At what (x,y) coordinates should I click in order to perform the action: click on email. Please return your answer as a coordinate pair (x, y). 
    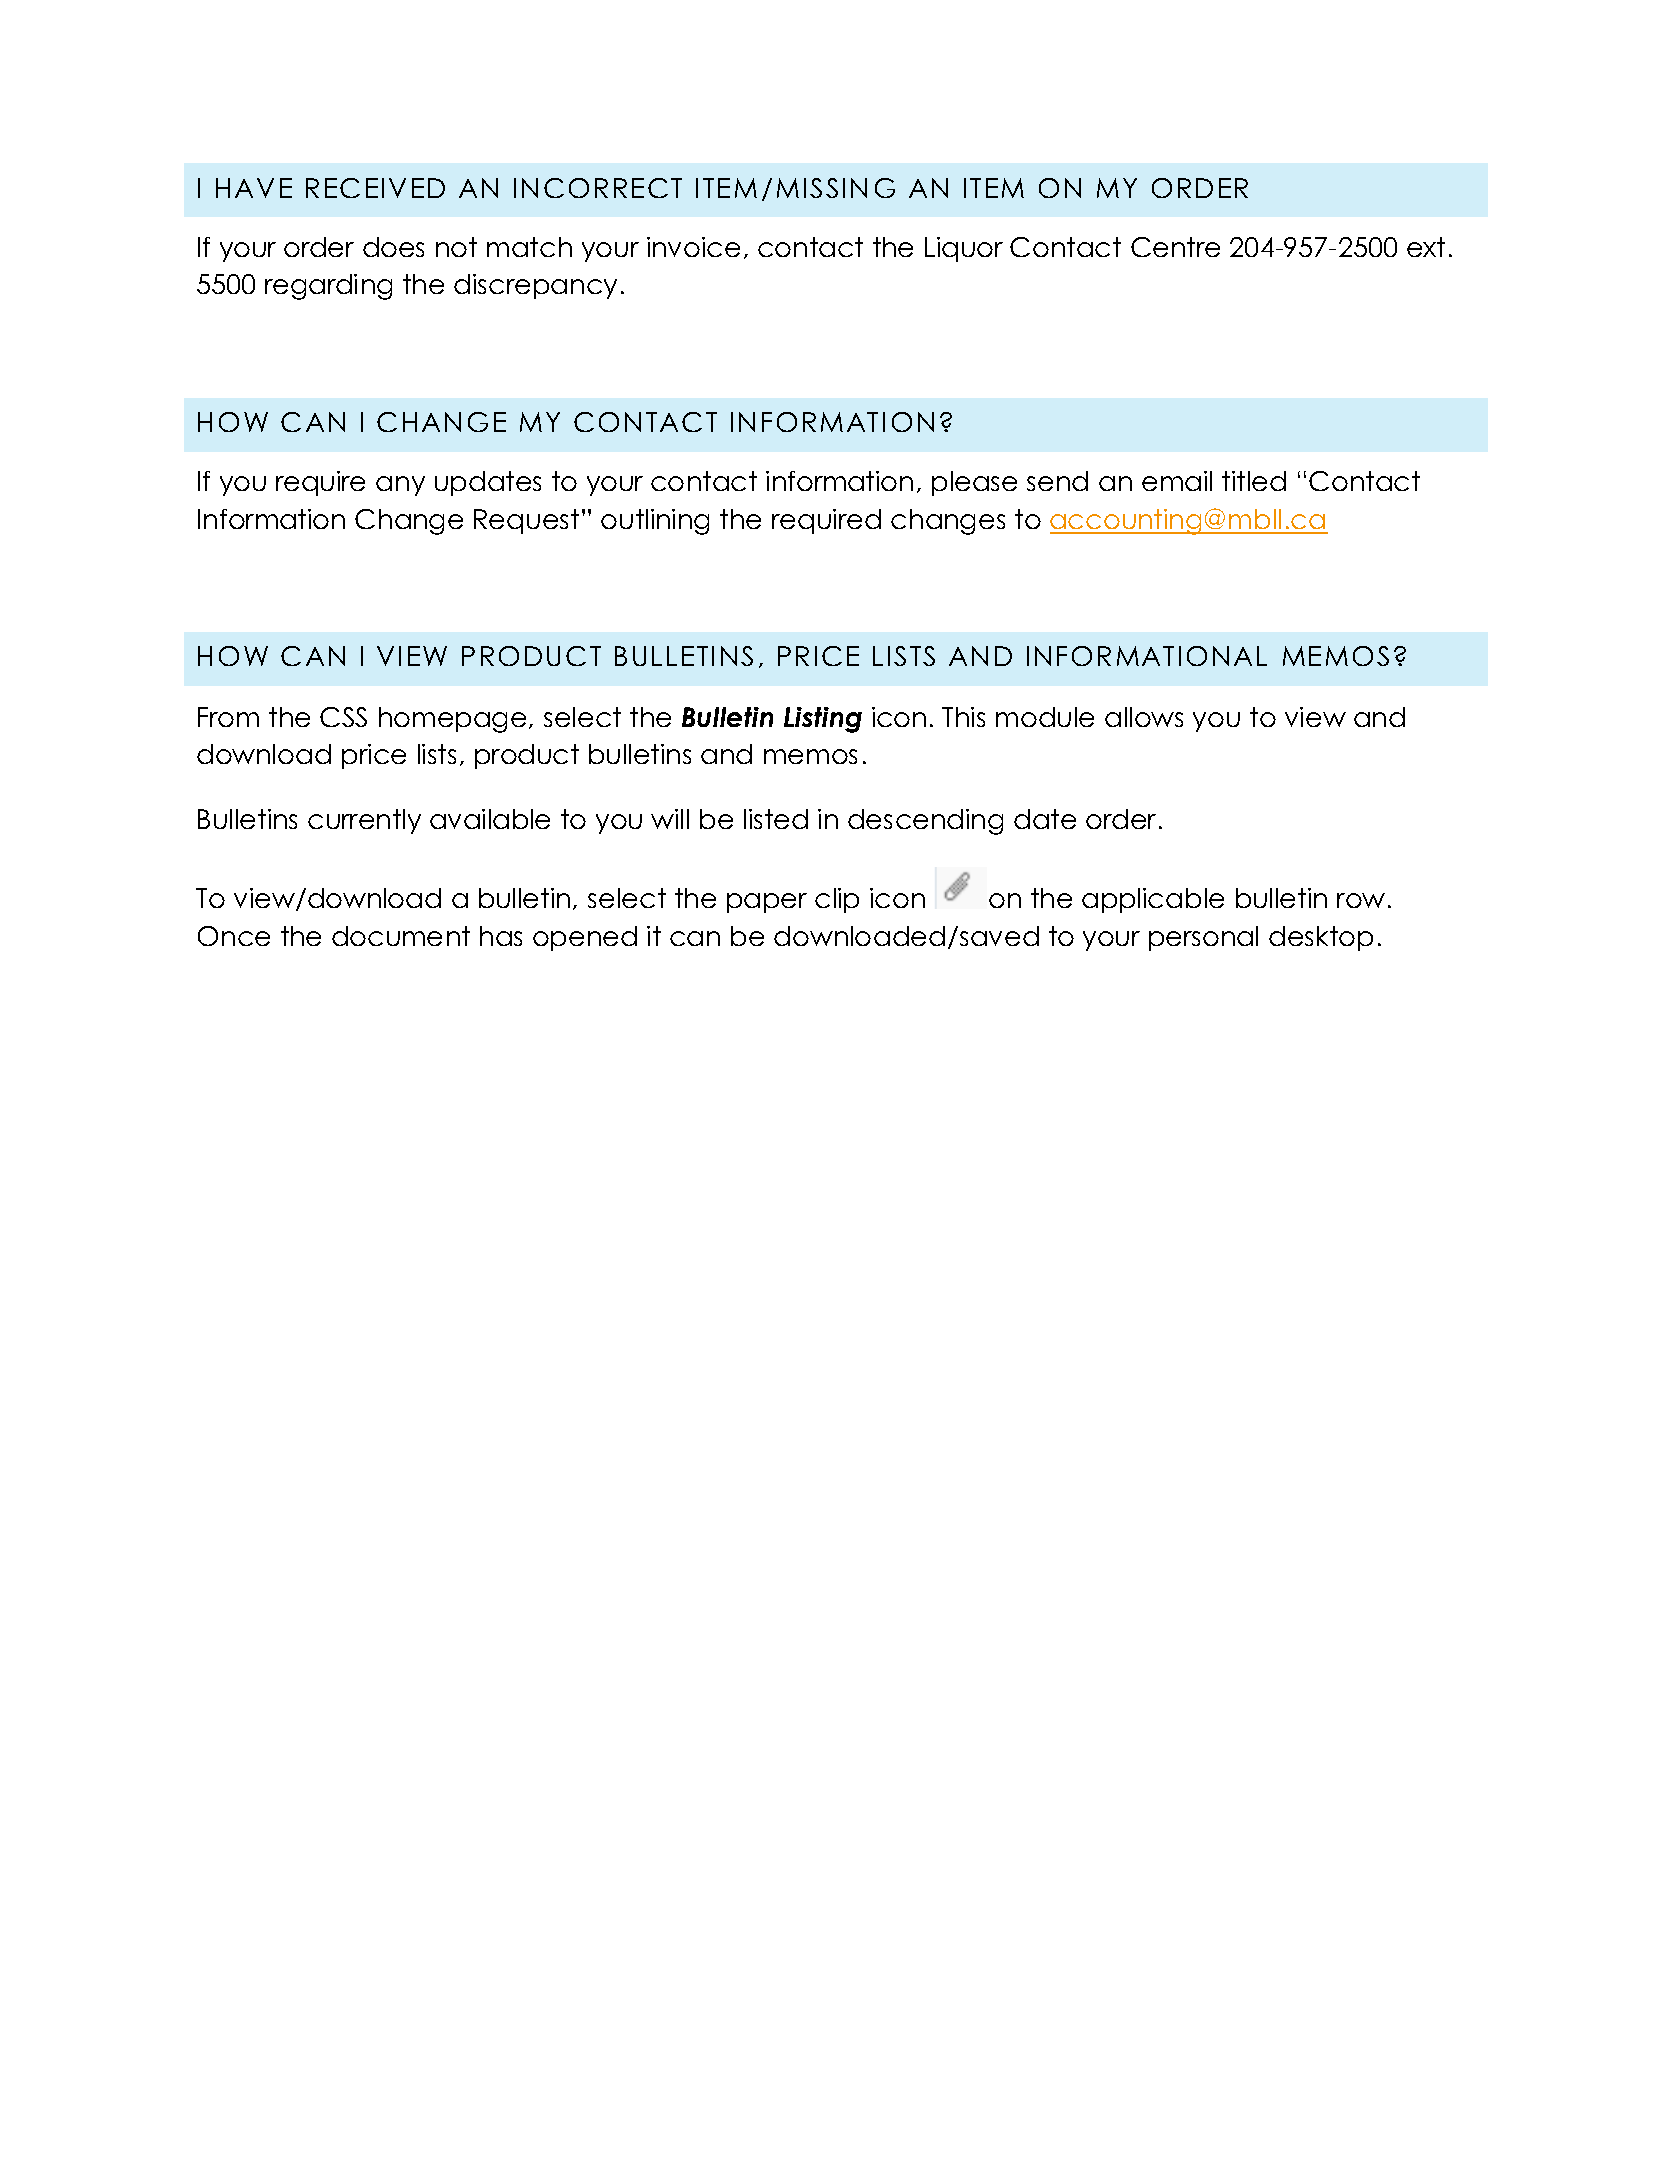
    Looking at the image, I should click on (1177, 481).
